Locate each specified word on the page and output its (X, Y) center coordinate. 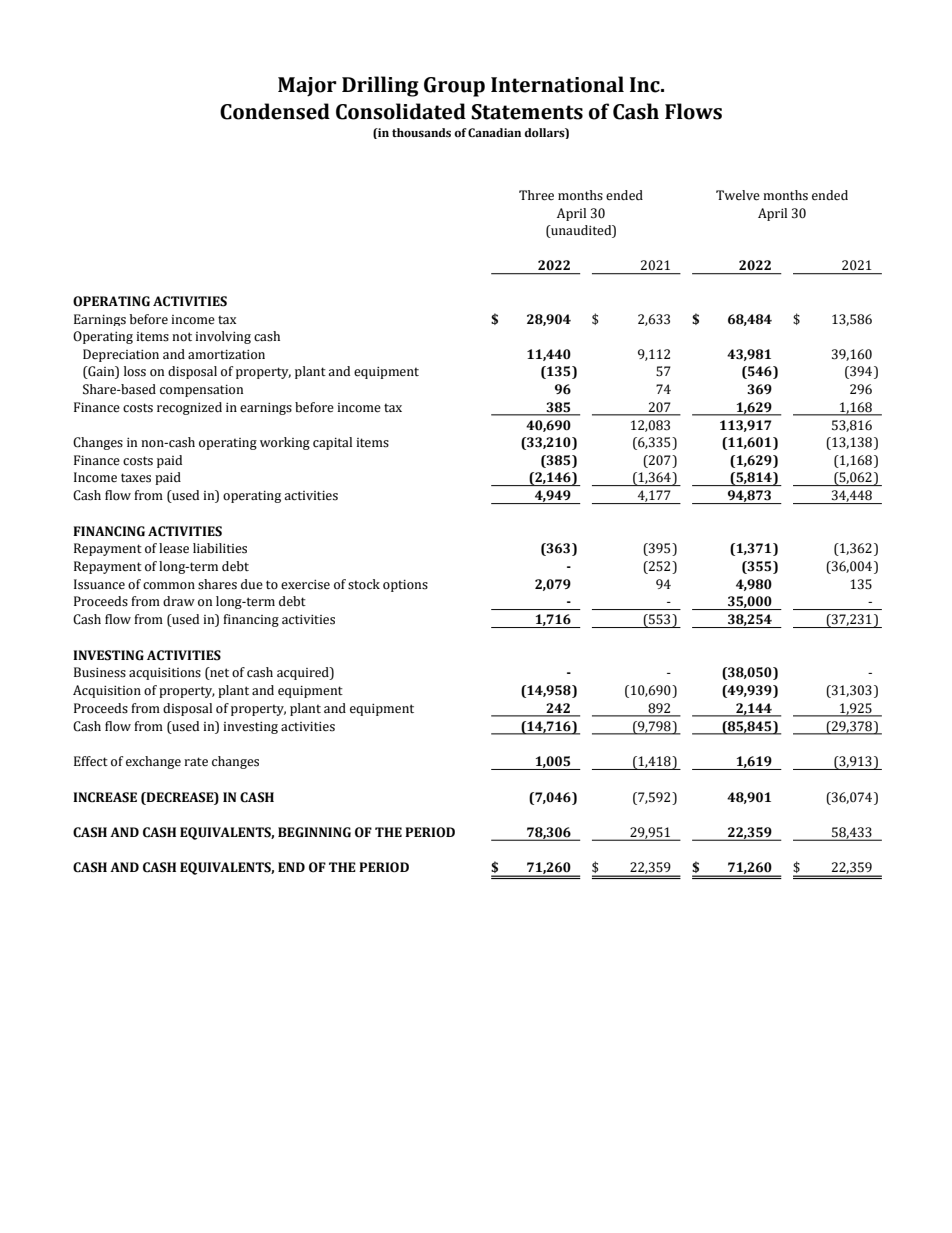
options (405, 586)
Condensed (275, 111)
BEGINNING (314, 832)
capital (332, 443)
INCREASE (105, 797)
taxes (136, 478)
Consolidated (401, 111)
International (557, 84)
